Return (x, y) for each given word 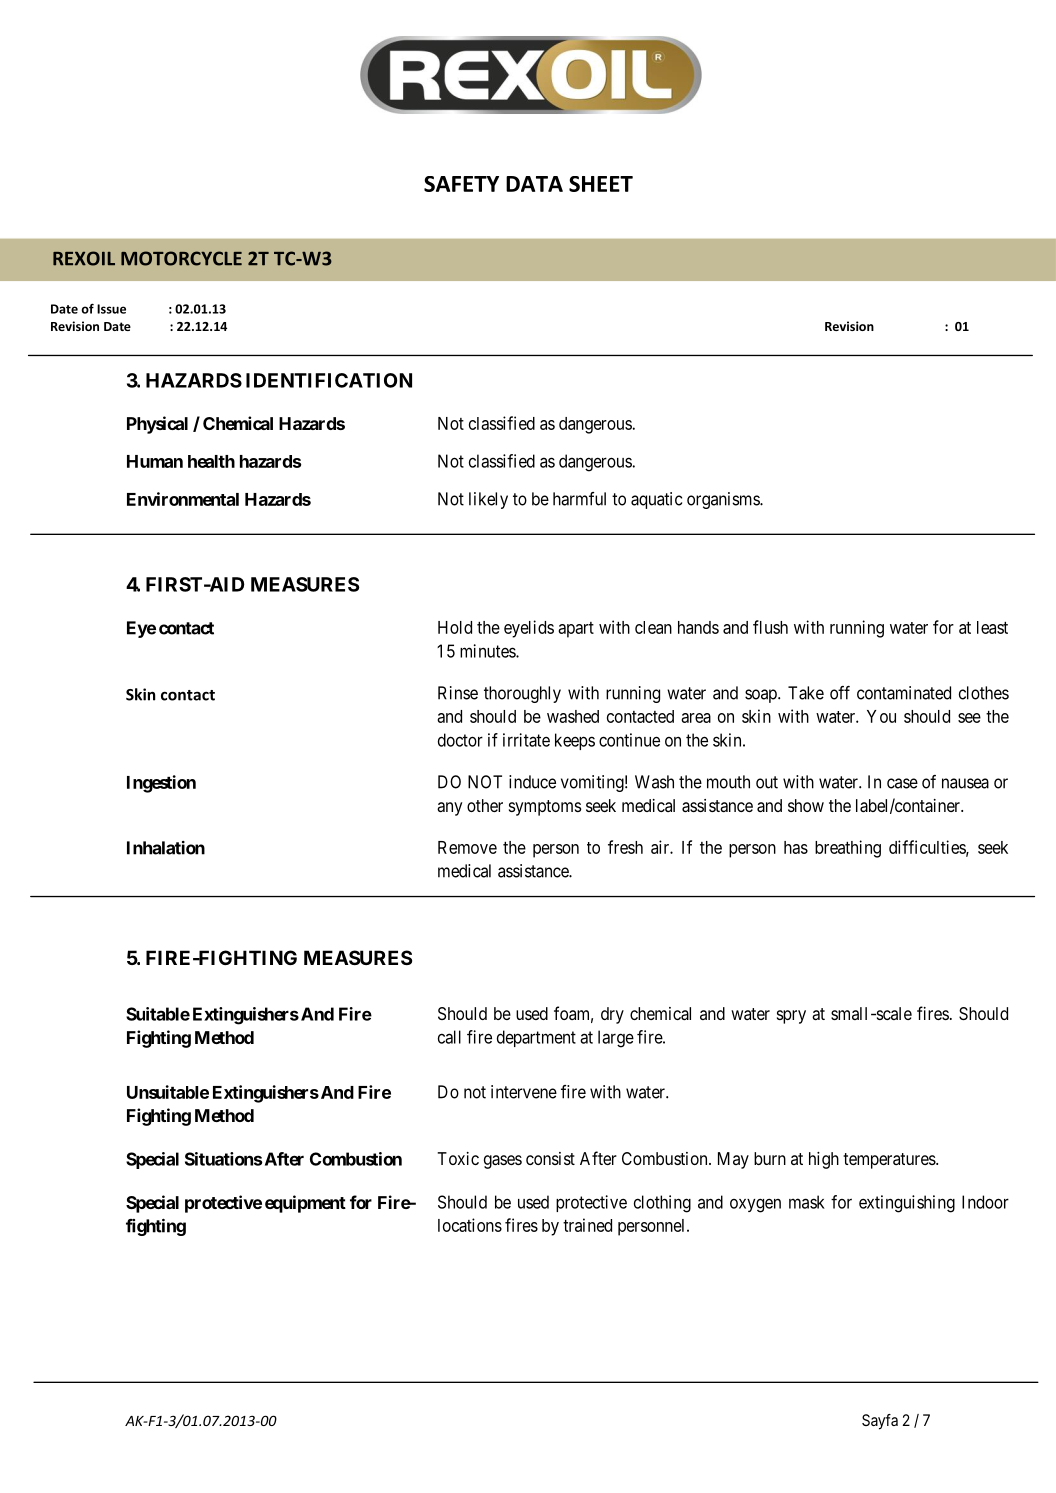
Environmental (183, 499)
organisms (724, 500)
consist (550, 1158)
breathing (848, 849)
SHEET (601, 184)
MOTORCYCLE (181, 258)
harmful (579, 499)
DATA (534, 184)
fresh (625, 847)
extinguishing (907, 1204)
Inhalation (166, 848)
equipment (305, 1204)
